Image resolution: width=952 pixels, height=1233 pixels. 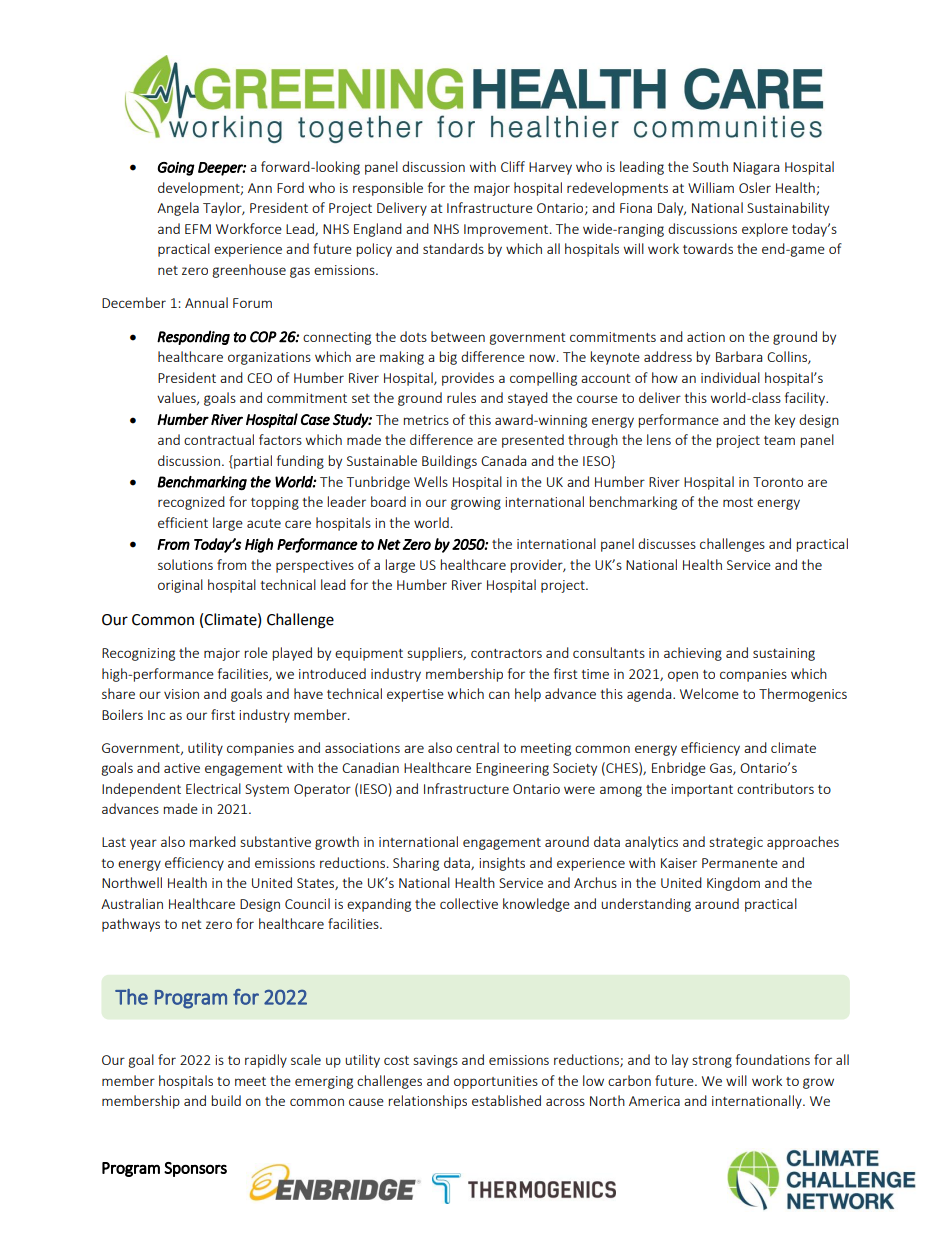 What do you see at coordinates (507, 230) in the page?
I see `Improvement` at bounding box center [507, 230].
